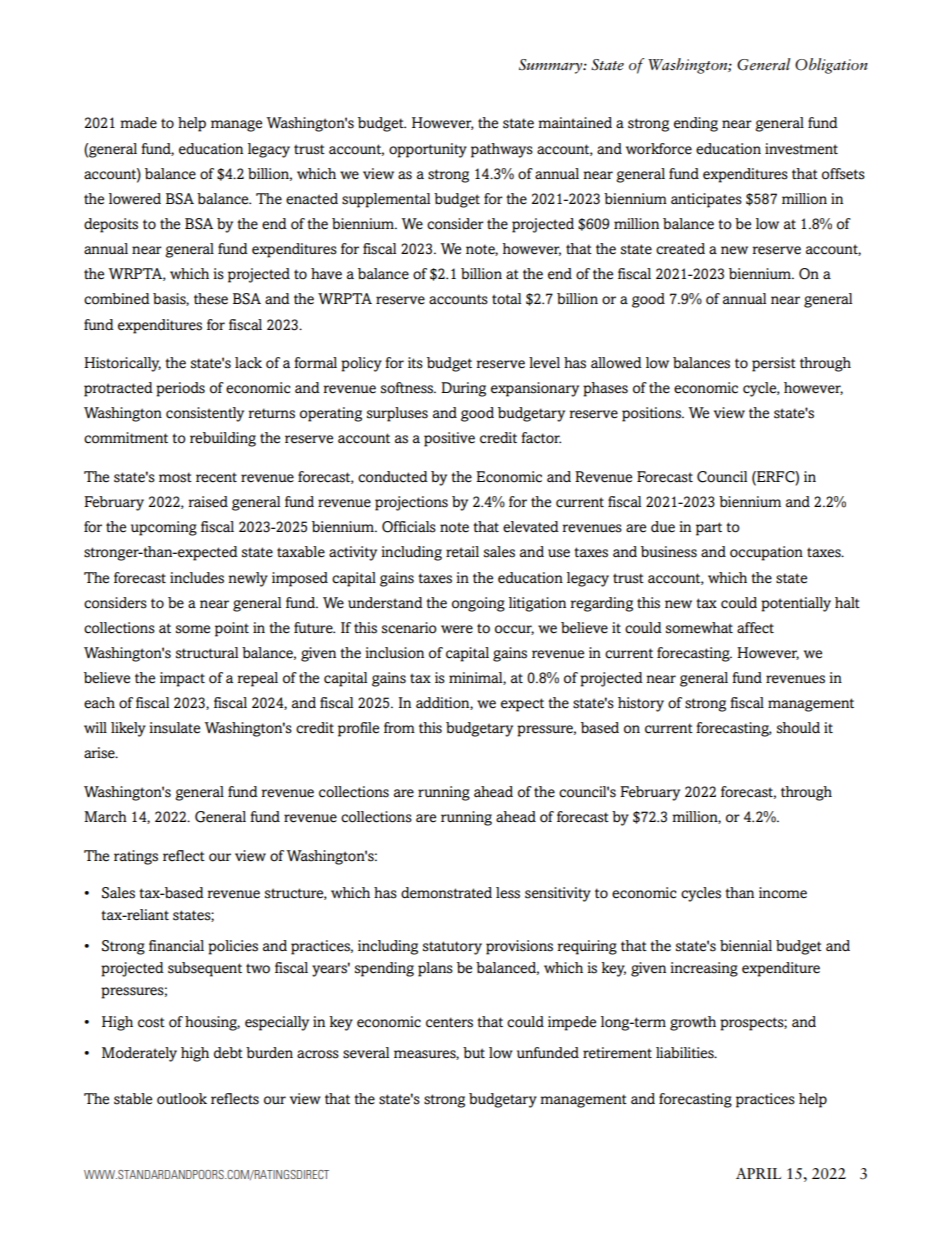 The width and height of the image is (952, 1233). Describe the element at coordinates (232, 629) in the image. I see `point` at that location.
